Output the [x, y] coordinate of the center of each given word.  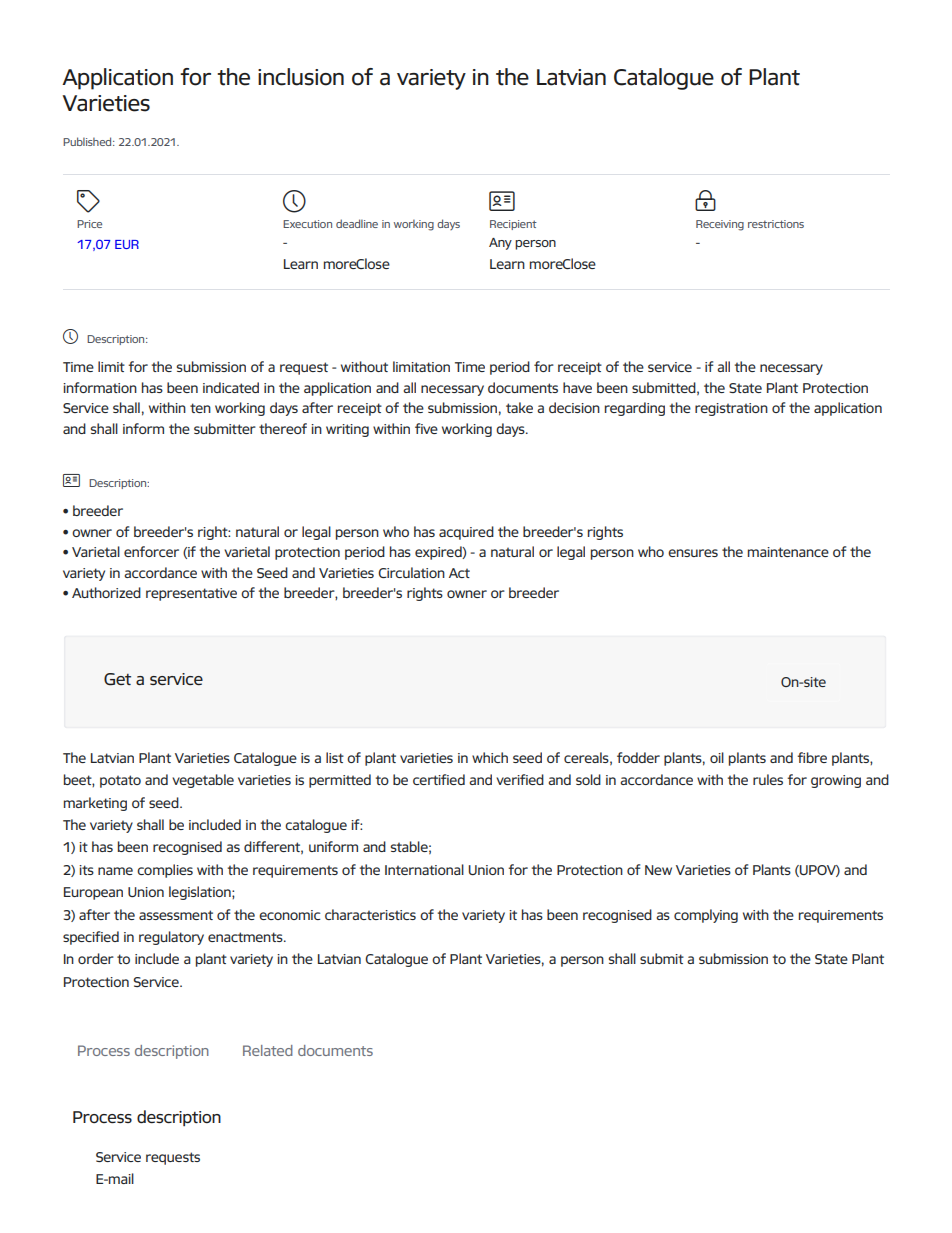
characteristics [370, 914]
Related [268, 1050]
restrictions [776, 224]
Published [88, 141]
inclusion [301, 77]
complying [706, 916]
